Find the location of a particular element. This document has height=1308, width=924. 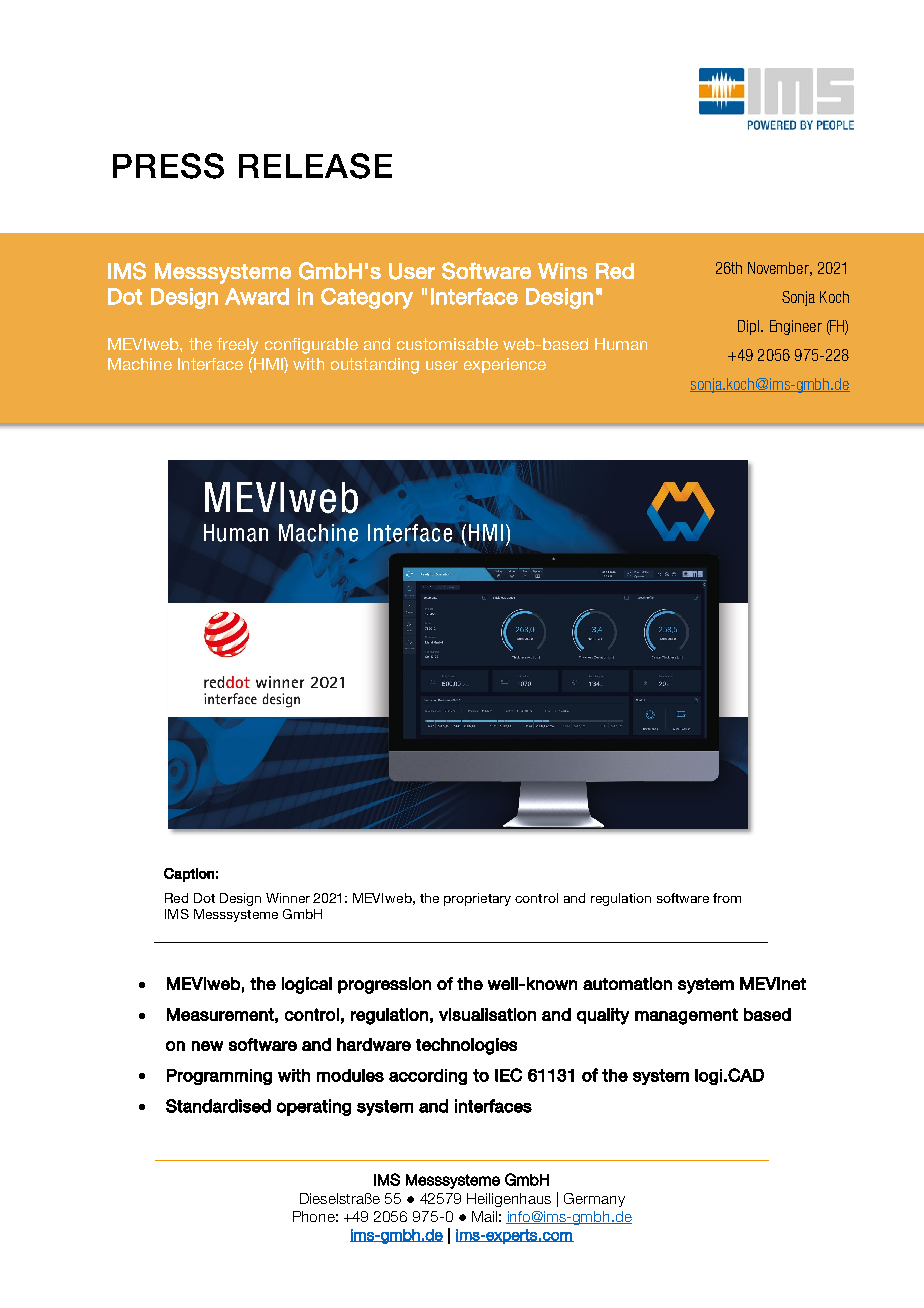

PRESS is located at coordinates (168, 166).
